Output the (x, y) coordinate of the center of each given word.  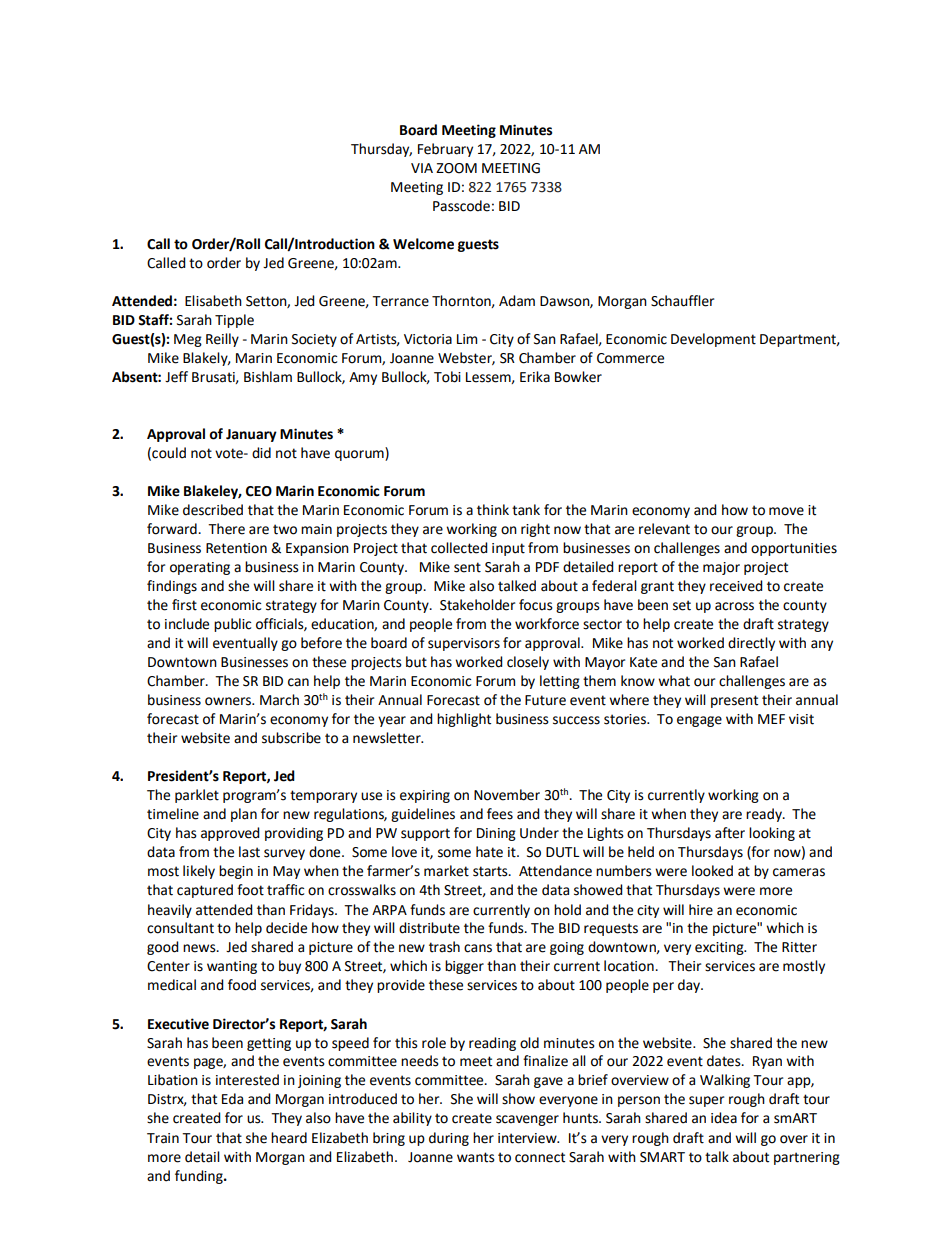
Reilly (222, 340)
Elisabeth (213, 301)
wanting (232, 967)
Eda (232, 1099)
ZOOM (456, 168)
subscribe (291, 738)
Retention (236, 548)
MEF (771, 719)
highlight (464, 720)
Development (713, 340)
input (508, 549)
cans (478, 948)
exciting (720, 948)
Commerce (630, 358)
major (721, 568)
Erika (535, 377)
